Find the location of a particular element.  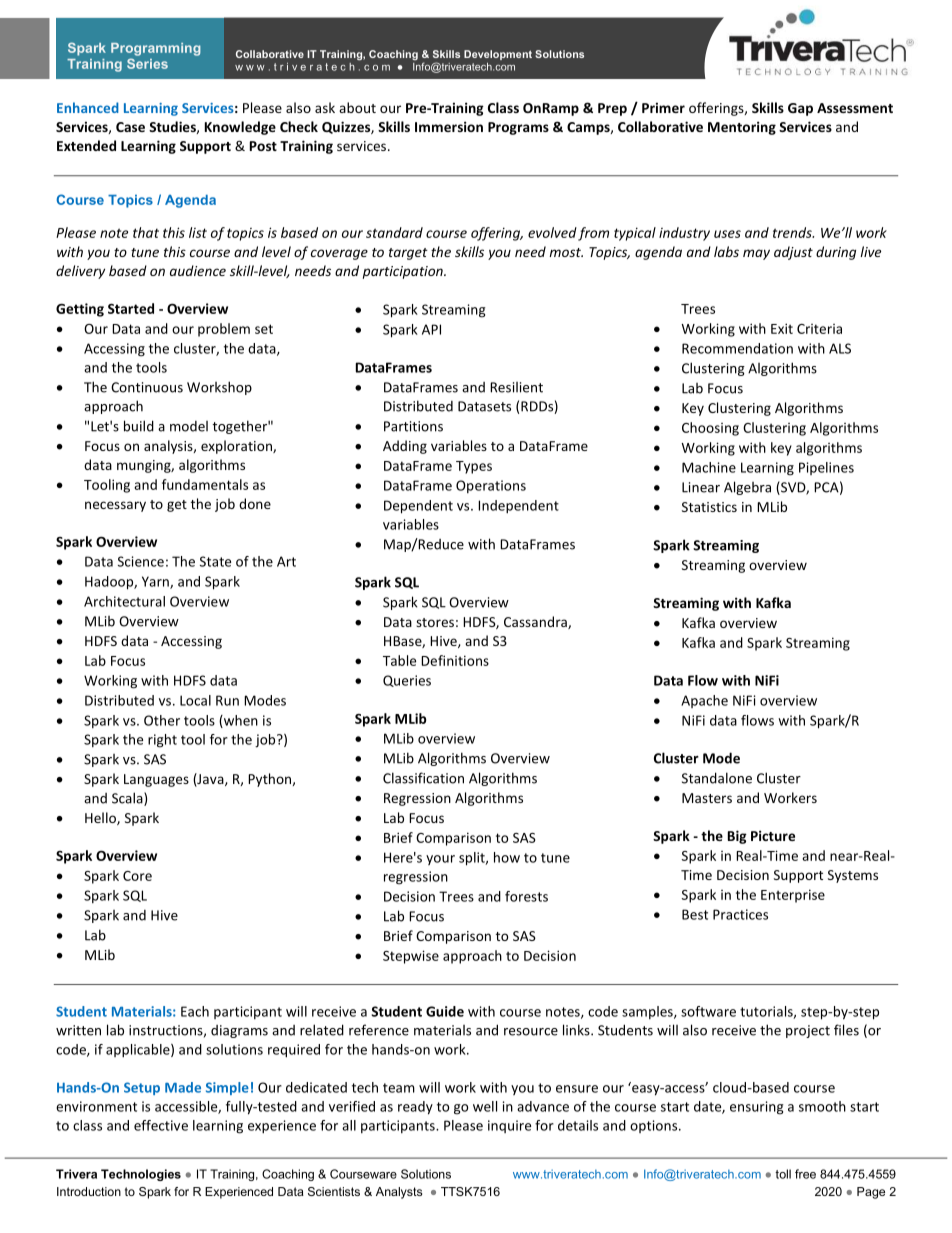

toll is located at coordinates (783, 1174).
